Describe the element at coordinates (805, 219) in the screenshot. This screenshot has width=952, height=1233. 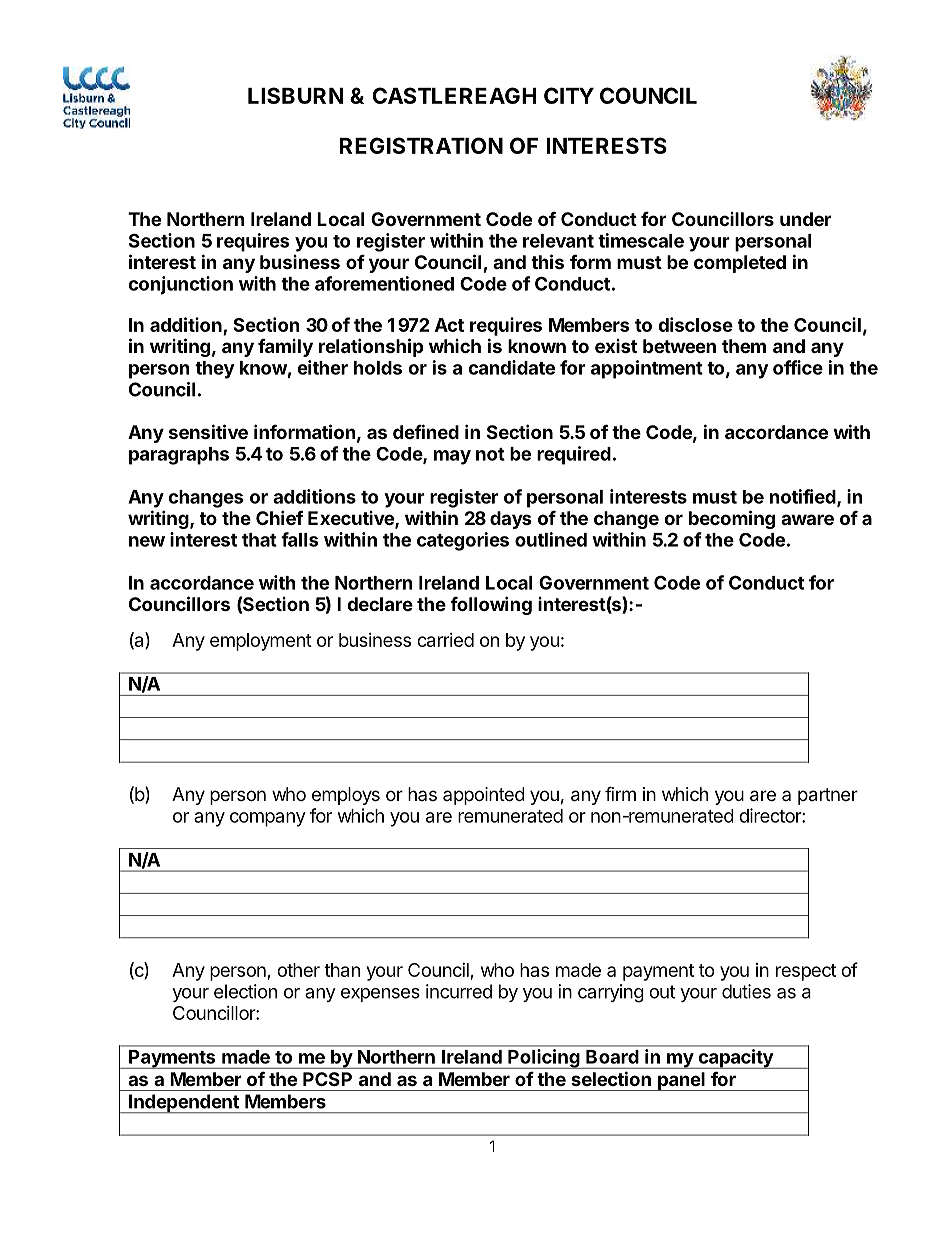
I see `under` at that location.
